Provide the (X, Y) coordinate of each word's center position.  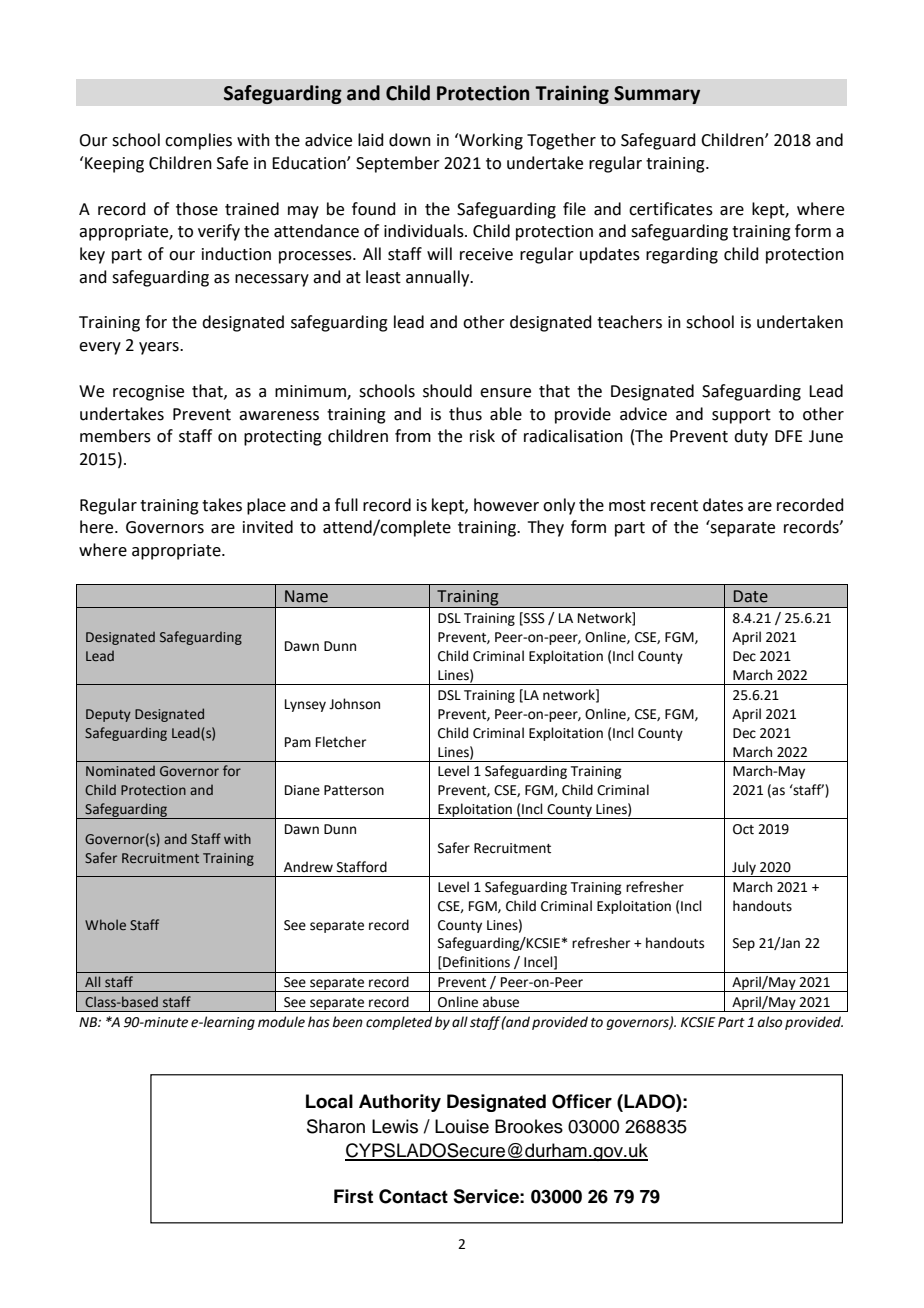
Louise (462, 1126)
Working (490, 141)
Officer (582, 1101)
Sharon (336, 1126)
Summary (657, 95)
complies (198, 141)
